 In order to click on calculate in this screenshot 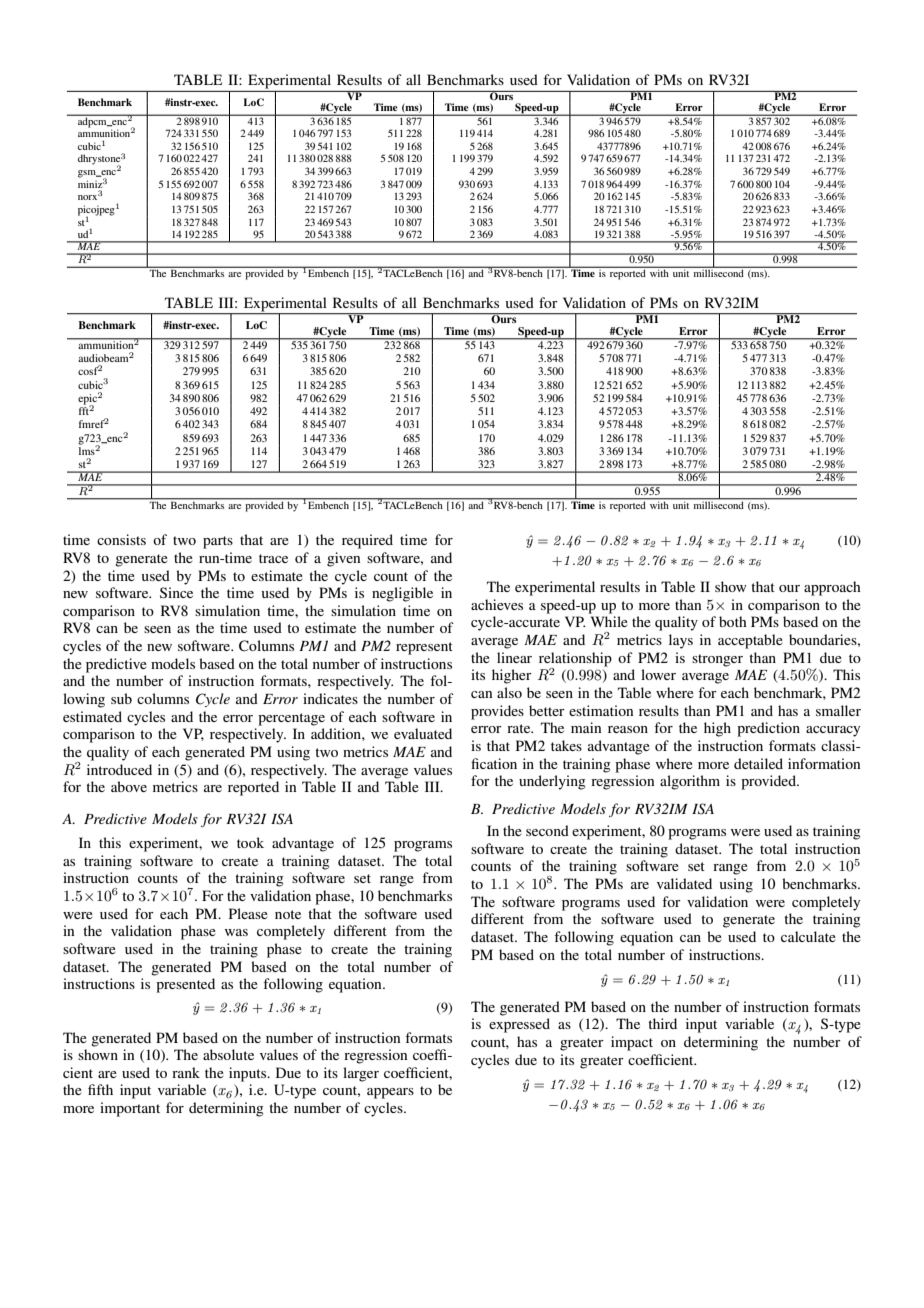, I will do `click(808, 936)`.
